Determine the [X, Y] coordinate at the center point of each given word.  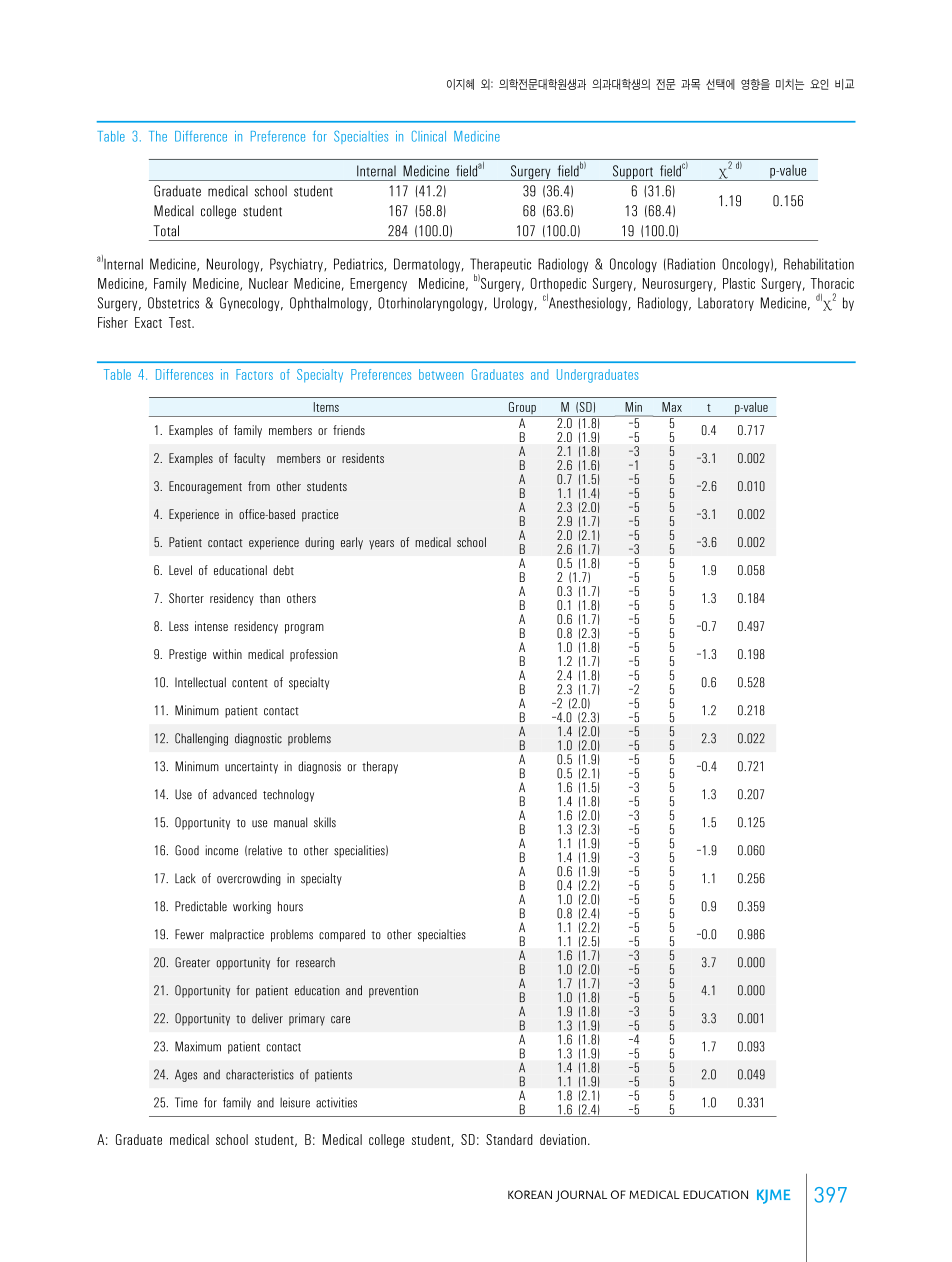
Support [632, 173]
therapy [380, 767]
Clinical [429, 136]
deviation [563, 1139]
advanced [235, 794]
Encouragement [205, 487]
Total [166, 231]
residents [363, 458]
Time [186, 1102]
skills [325, 822]
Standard [509, 1139]
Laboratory [726, 304]
